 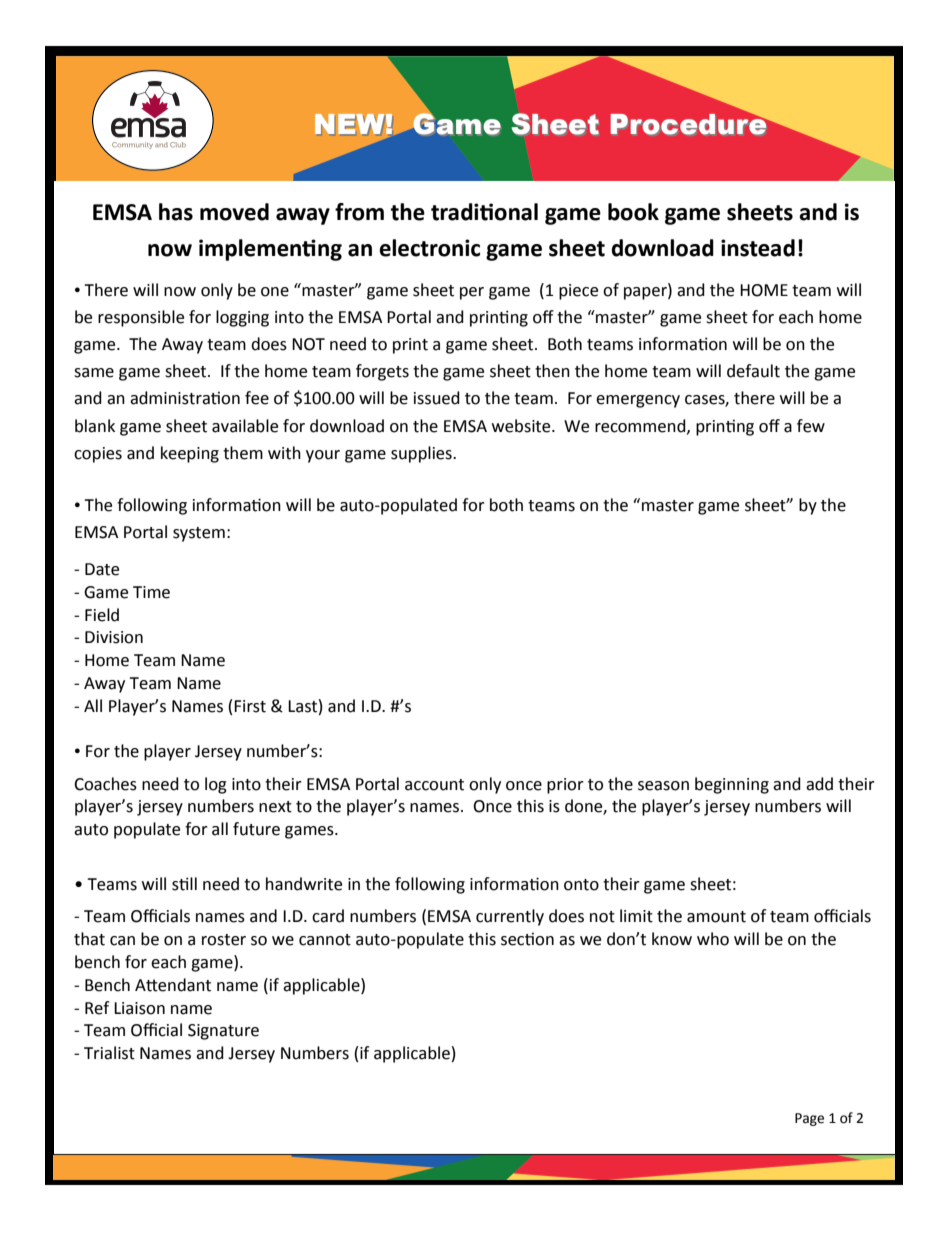 What do you see at coordinates (429, 248) in the document?
I see `electronic` at bounding box center [429, 248].
